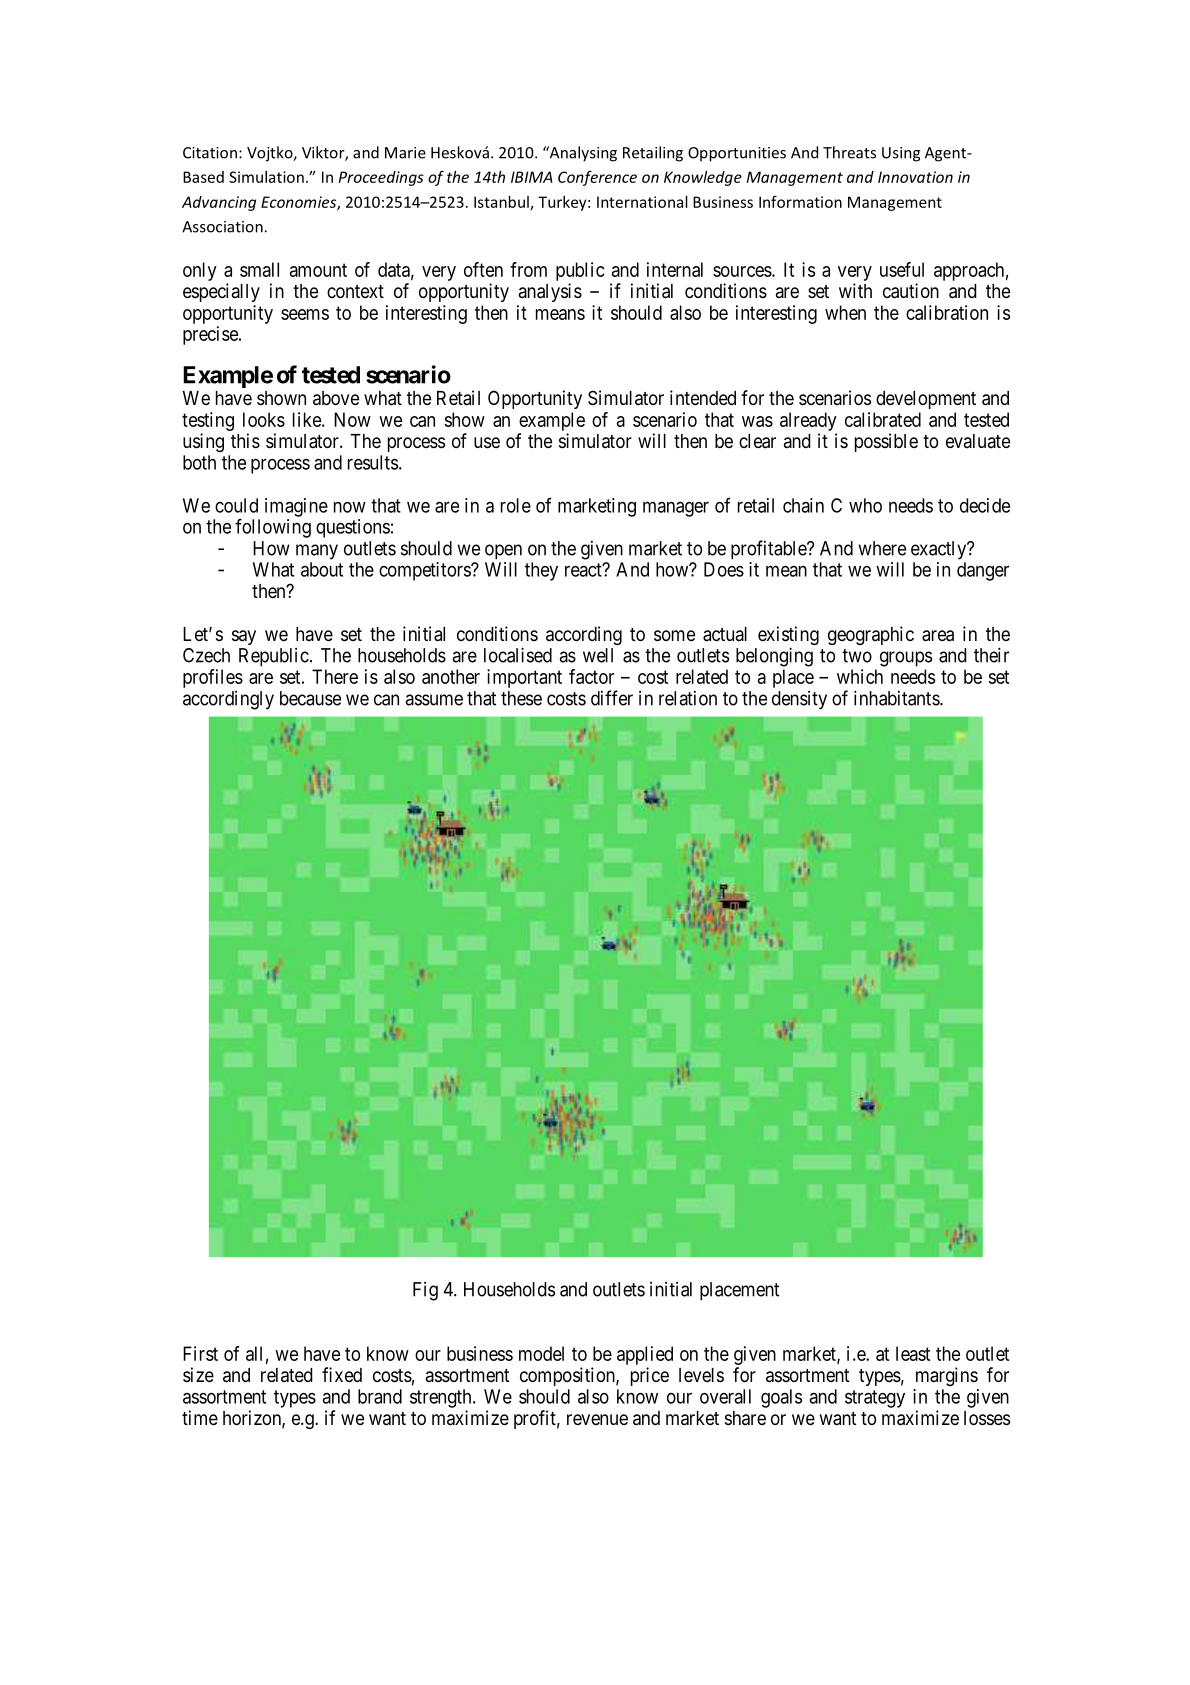 The height and width of the screenshot is (1685, 1190). I want to click on Advancing, so click(219, 203).
